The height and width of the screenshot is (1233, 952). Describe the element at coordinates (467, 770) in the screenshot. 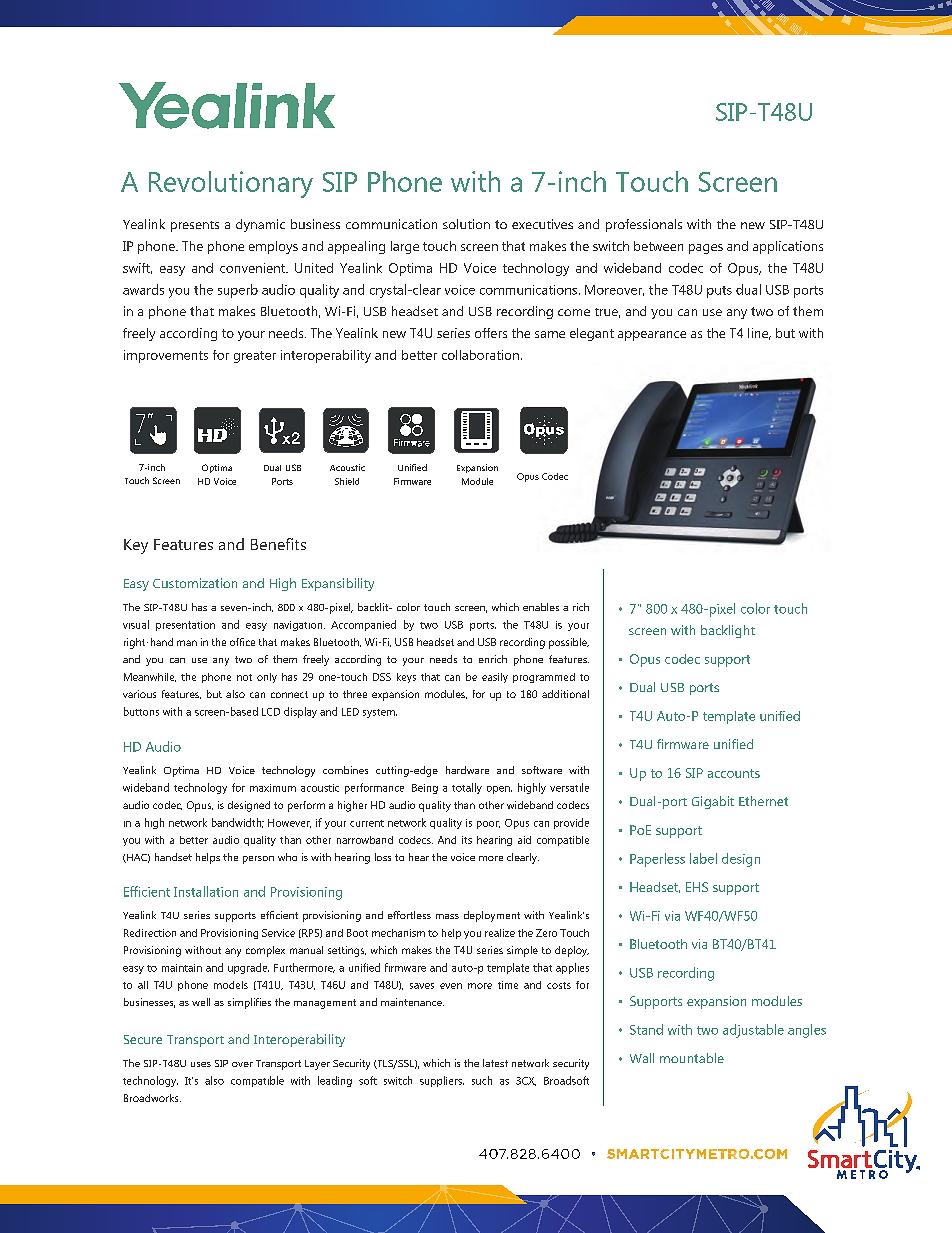

I see `hardware` at that location.
